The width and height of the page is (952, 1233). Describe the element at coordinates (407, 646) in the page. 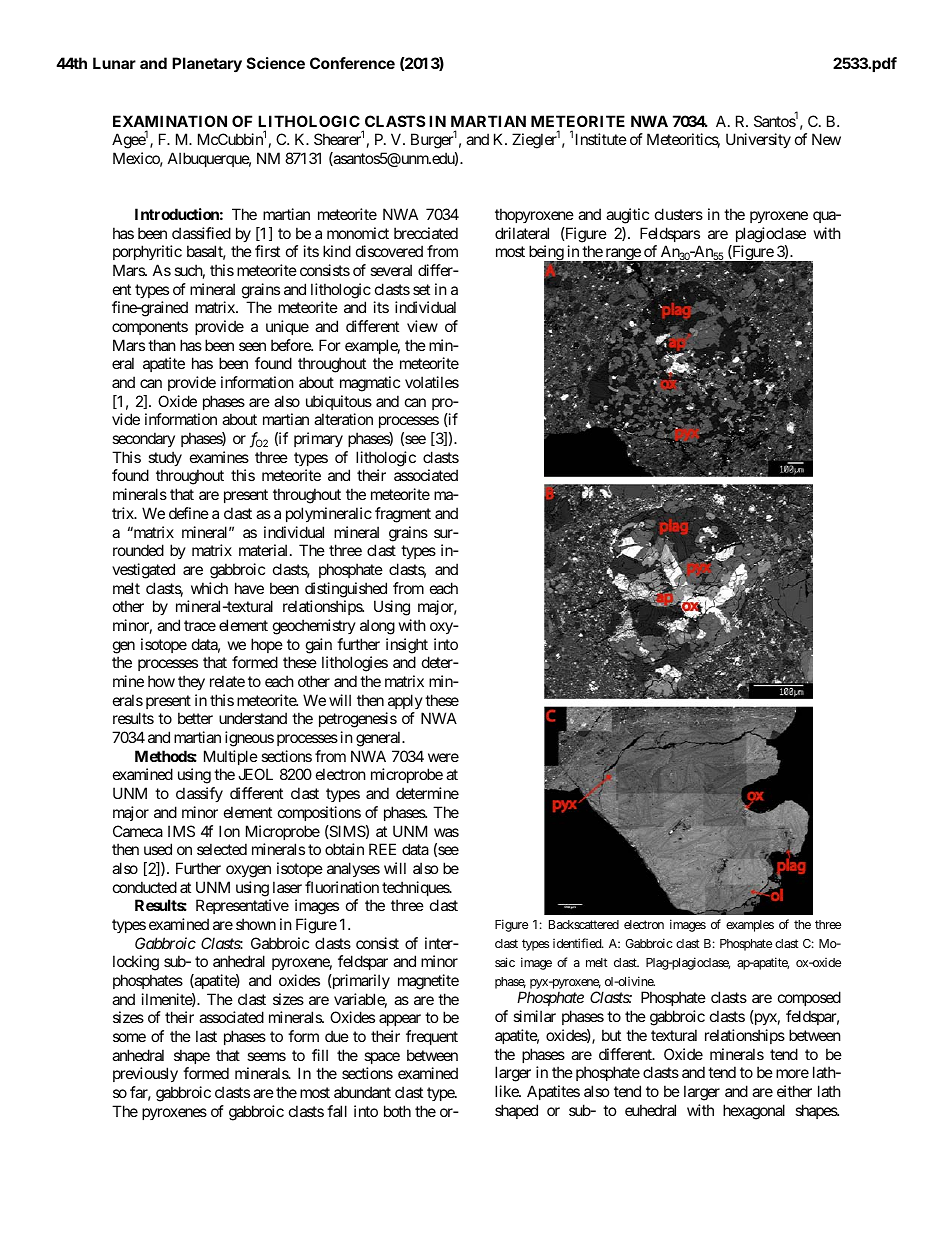

I see `insight` at that location.
